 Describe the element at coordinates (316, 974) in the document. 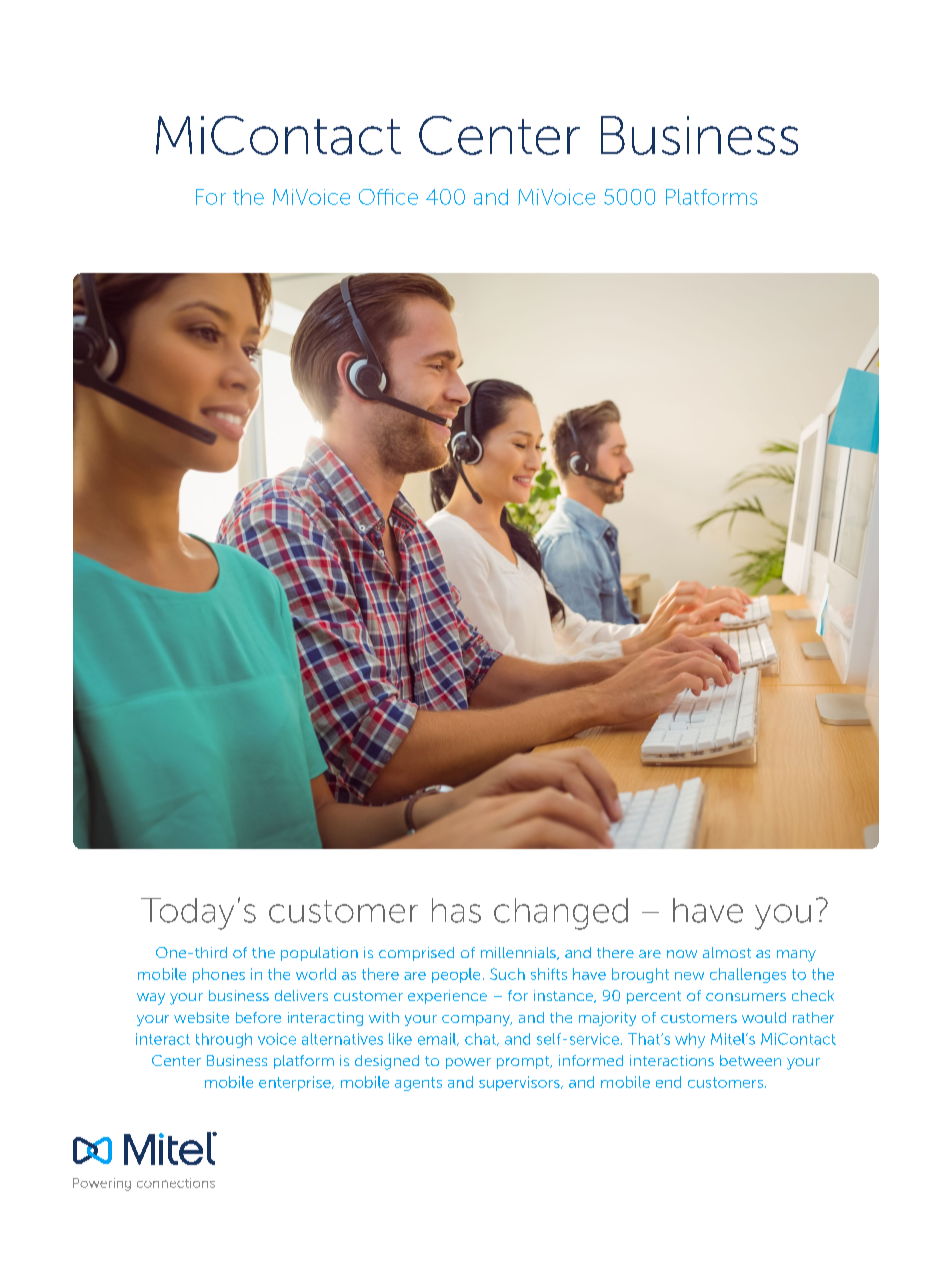

I see `world` at that location.
